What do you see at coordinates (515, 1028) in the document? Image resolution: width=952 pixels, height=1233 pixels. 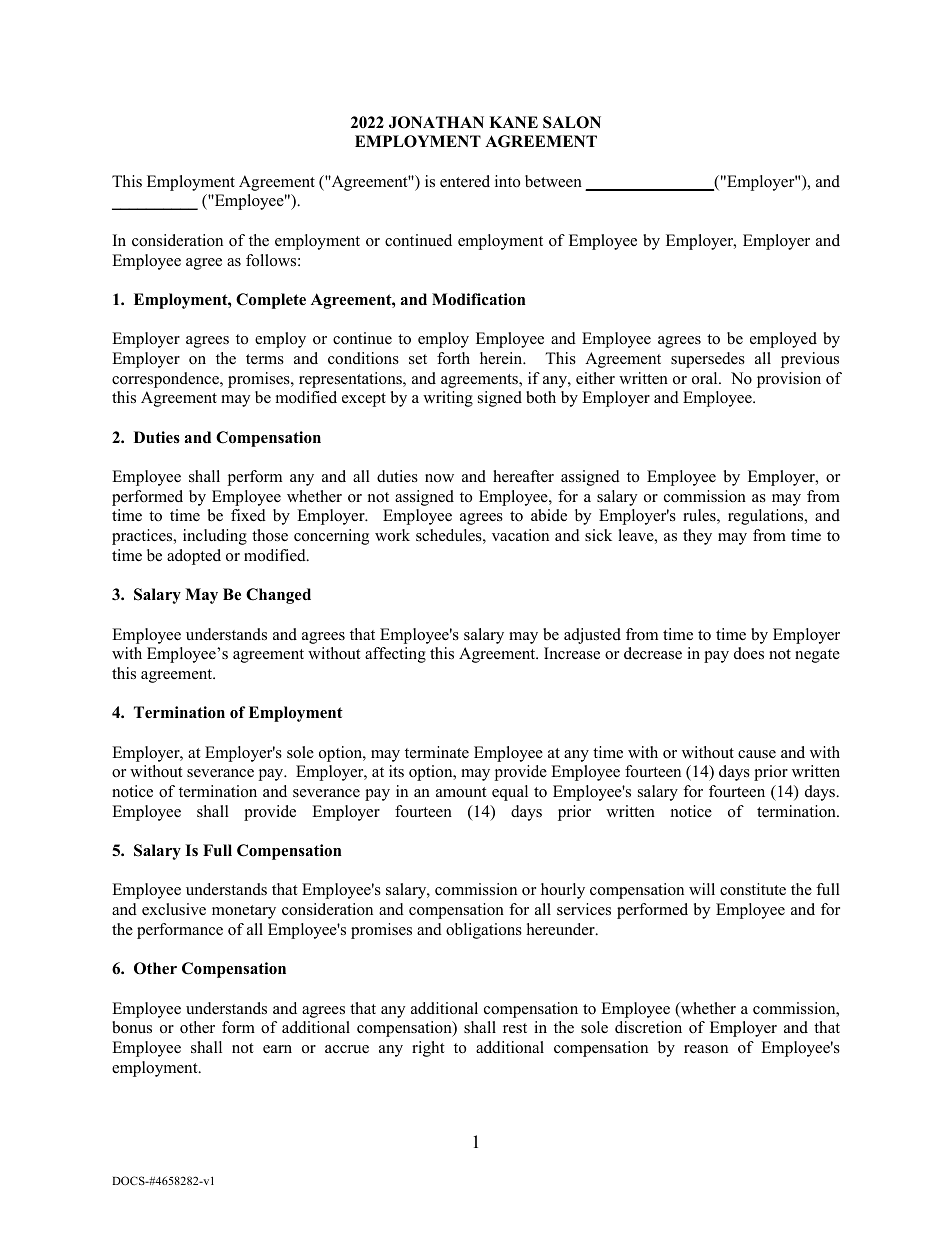 I see `rest` at bounding box center [515, 1028].
